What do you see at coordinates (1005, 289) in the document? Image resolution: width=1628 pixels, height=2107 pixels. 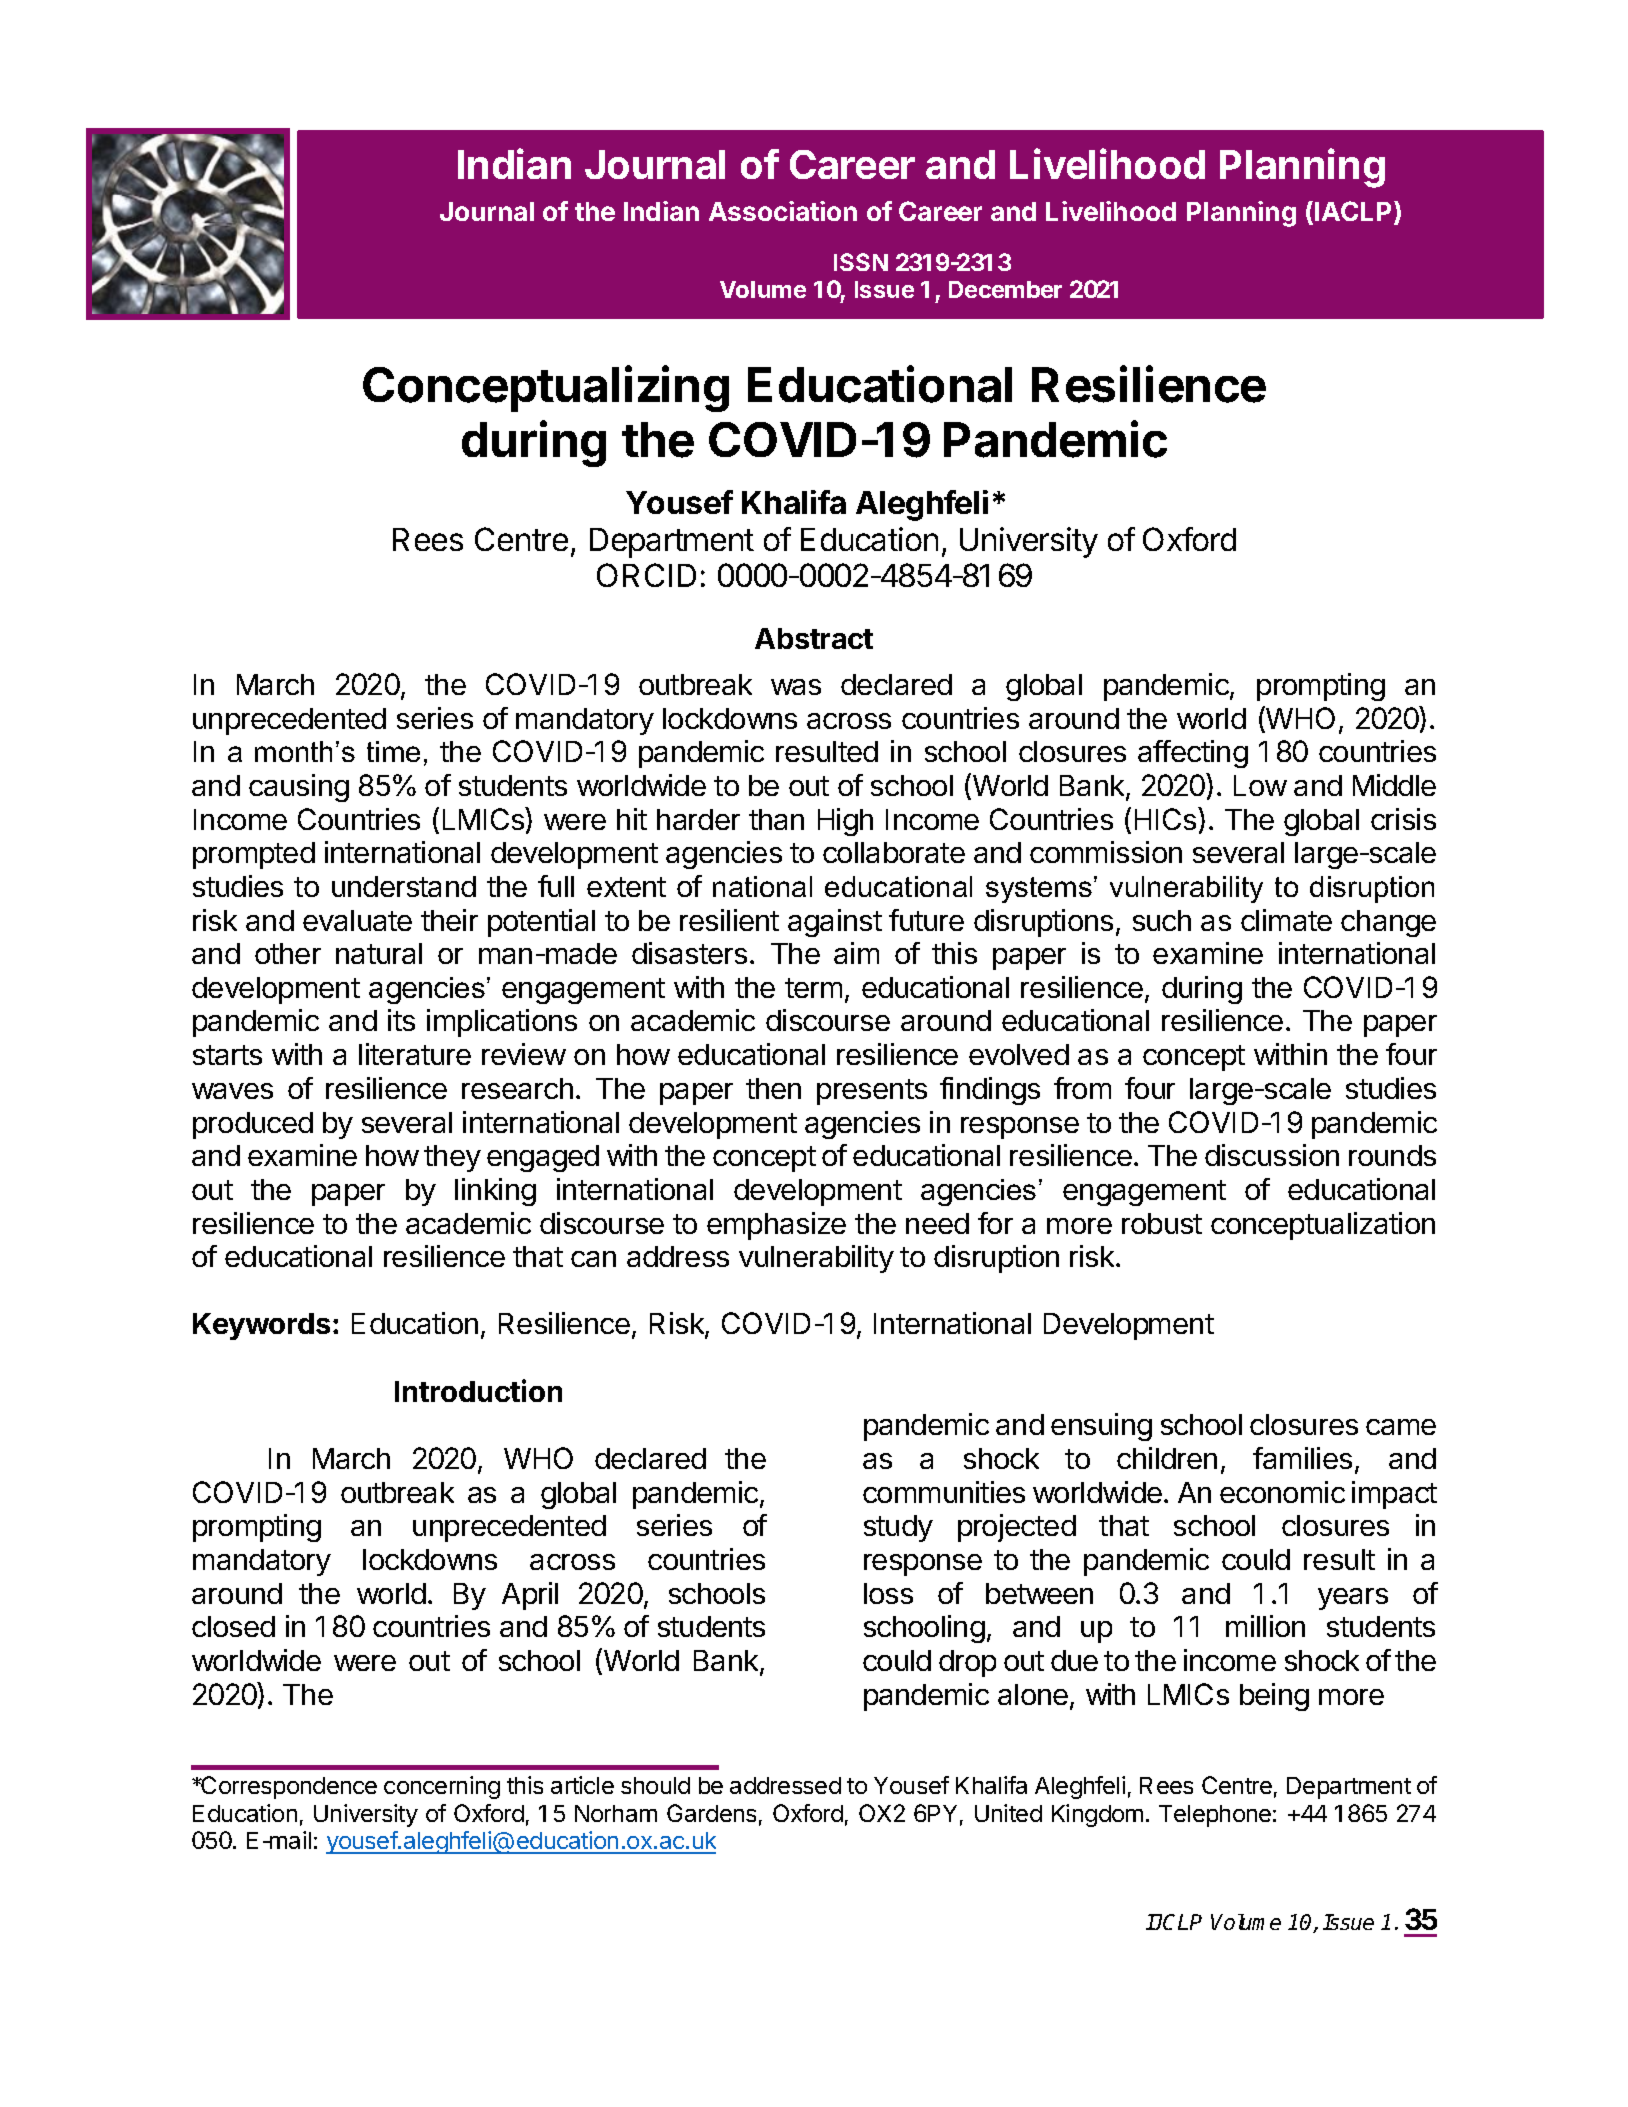 I see `December` at bounding box center [1005, 289].
